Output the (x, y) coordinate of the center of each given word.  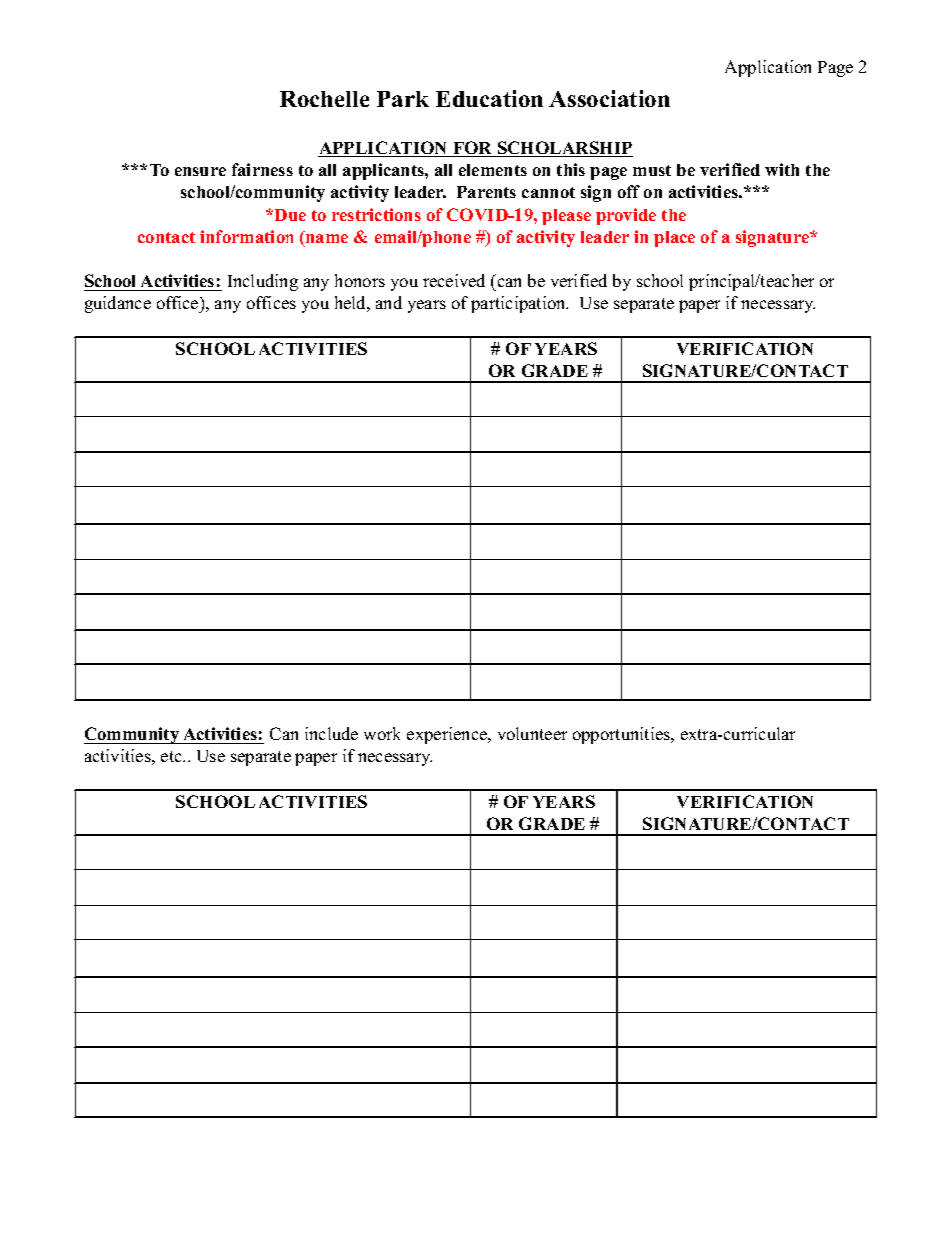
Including (263, 282)
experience (448, 735)
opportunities (622, 735)
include (331, 733)
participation (519, 304)
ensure (200, 171)
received (454, 280)
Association (609, 98)
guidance (118, 304)
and (389, 302)
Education (489, 98)
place (674, 239)
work (382, 733)
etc (172, 756)
